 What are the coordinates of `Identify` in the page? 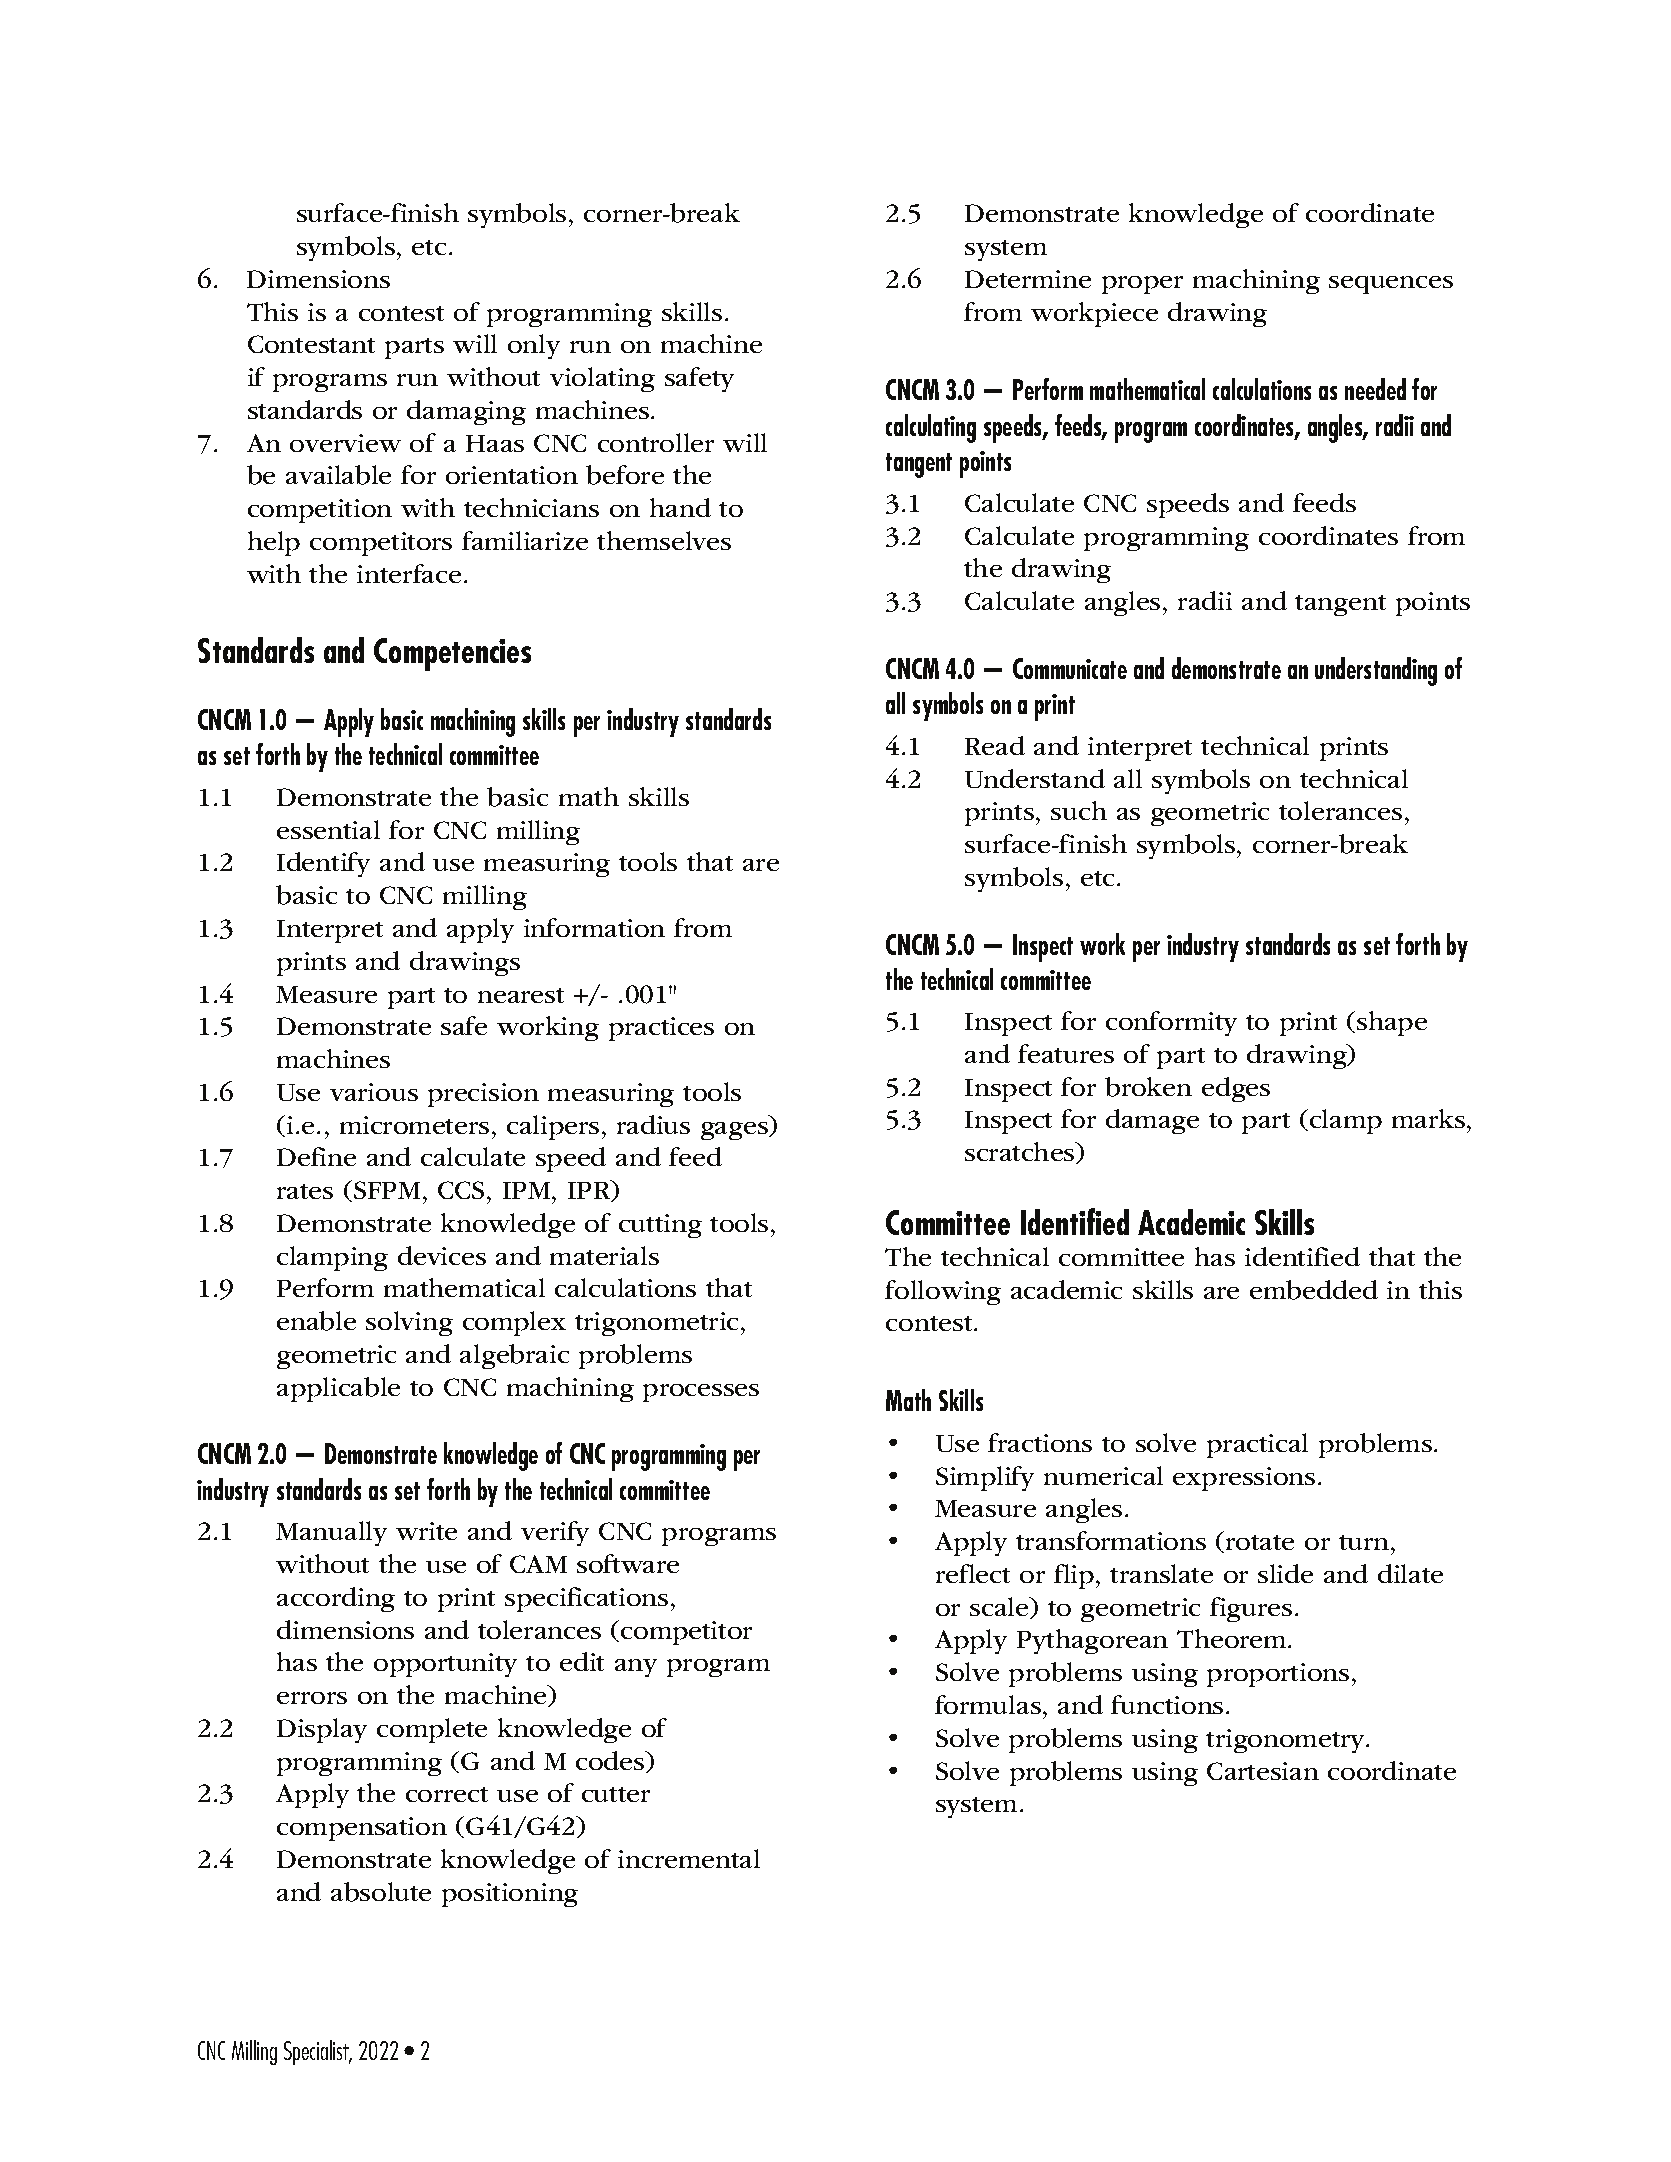 It's located at (323, 864).
